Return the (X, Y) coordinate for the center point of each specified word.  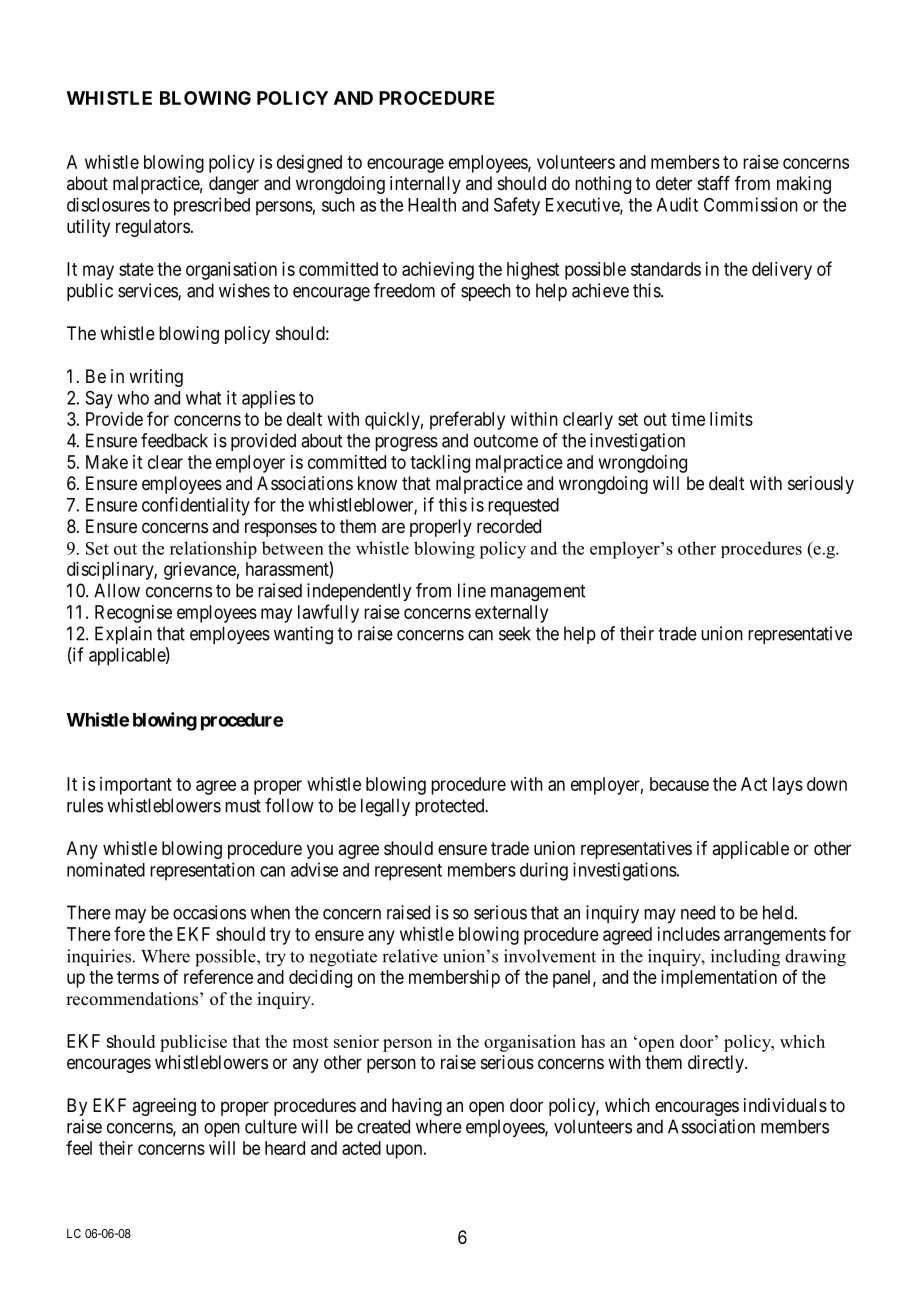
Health (432, 205)
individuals (785, 1105)
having (417, 1107)
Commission (751, 204)
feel (79, 1147)
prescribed (212, 206)
